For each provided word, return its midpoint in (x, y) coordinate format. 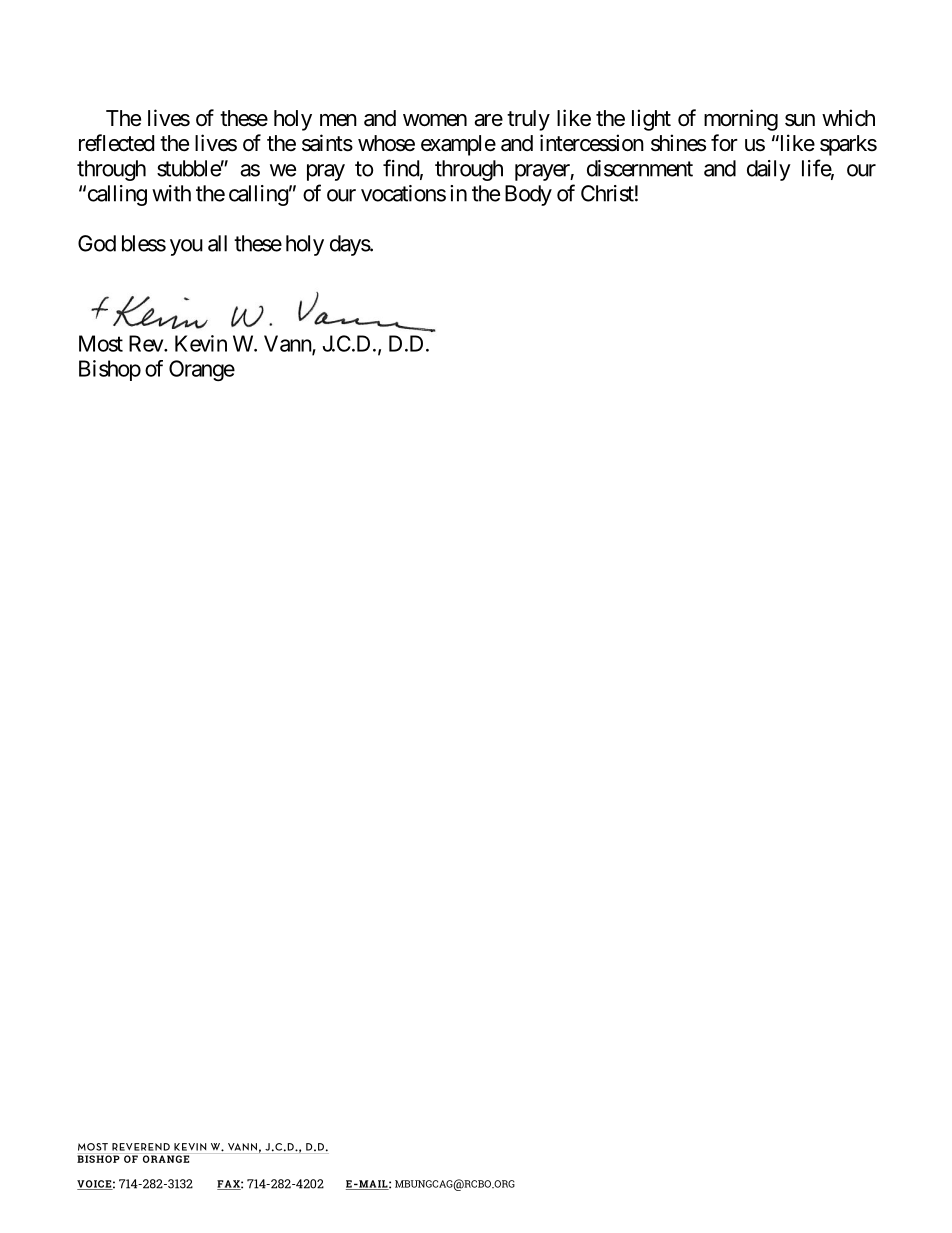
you (186, 247)
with (171, 193)
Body (528, 195)
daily (769, 170)
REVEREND (141, 1147)
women (435, 120)
